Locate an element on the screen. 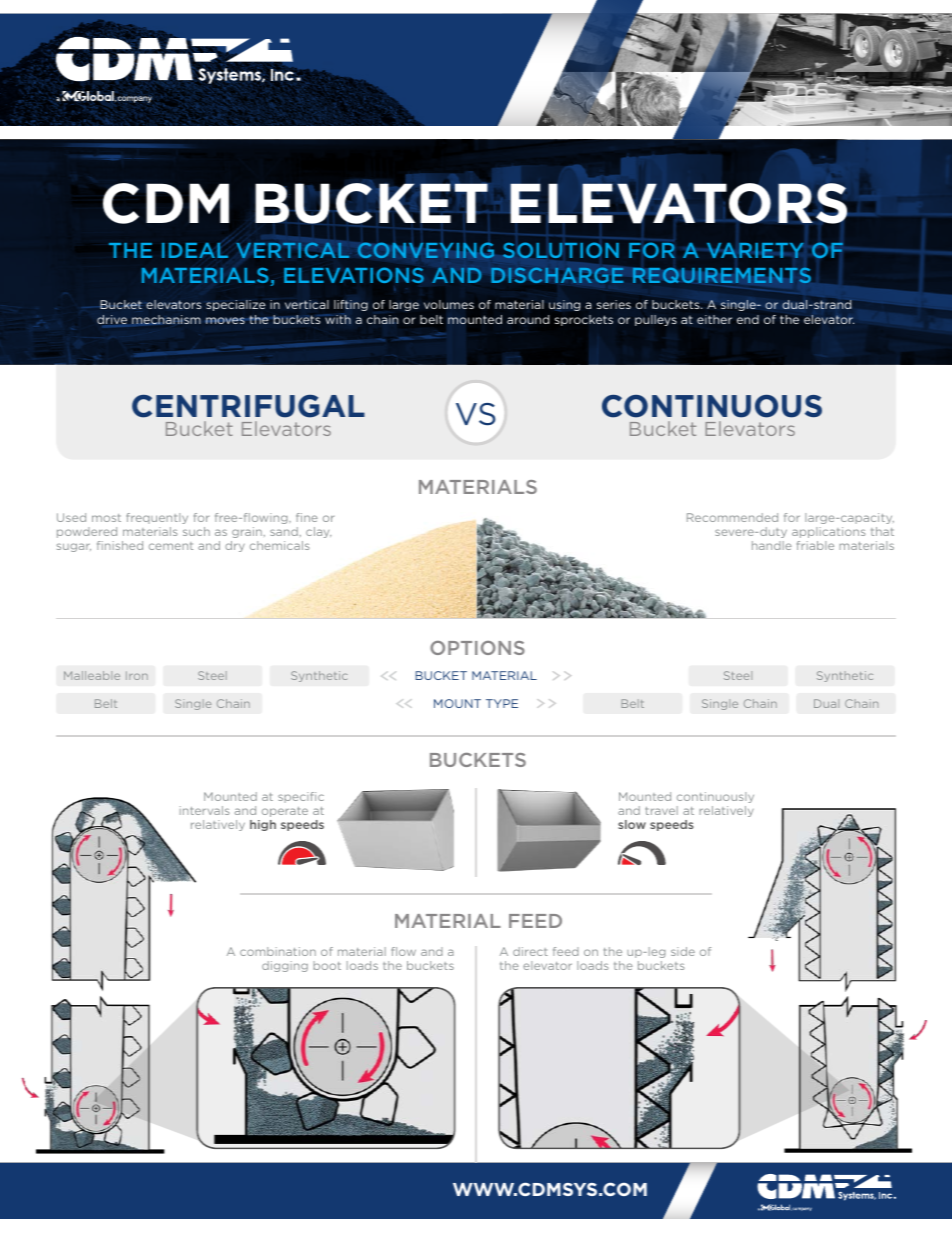 The image size is (952, 1233). VARIETY is located at coordinates (755, 250).
